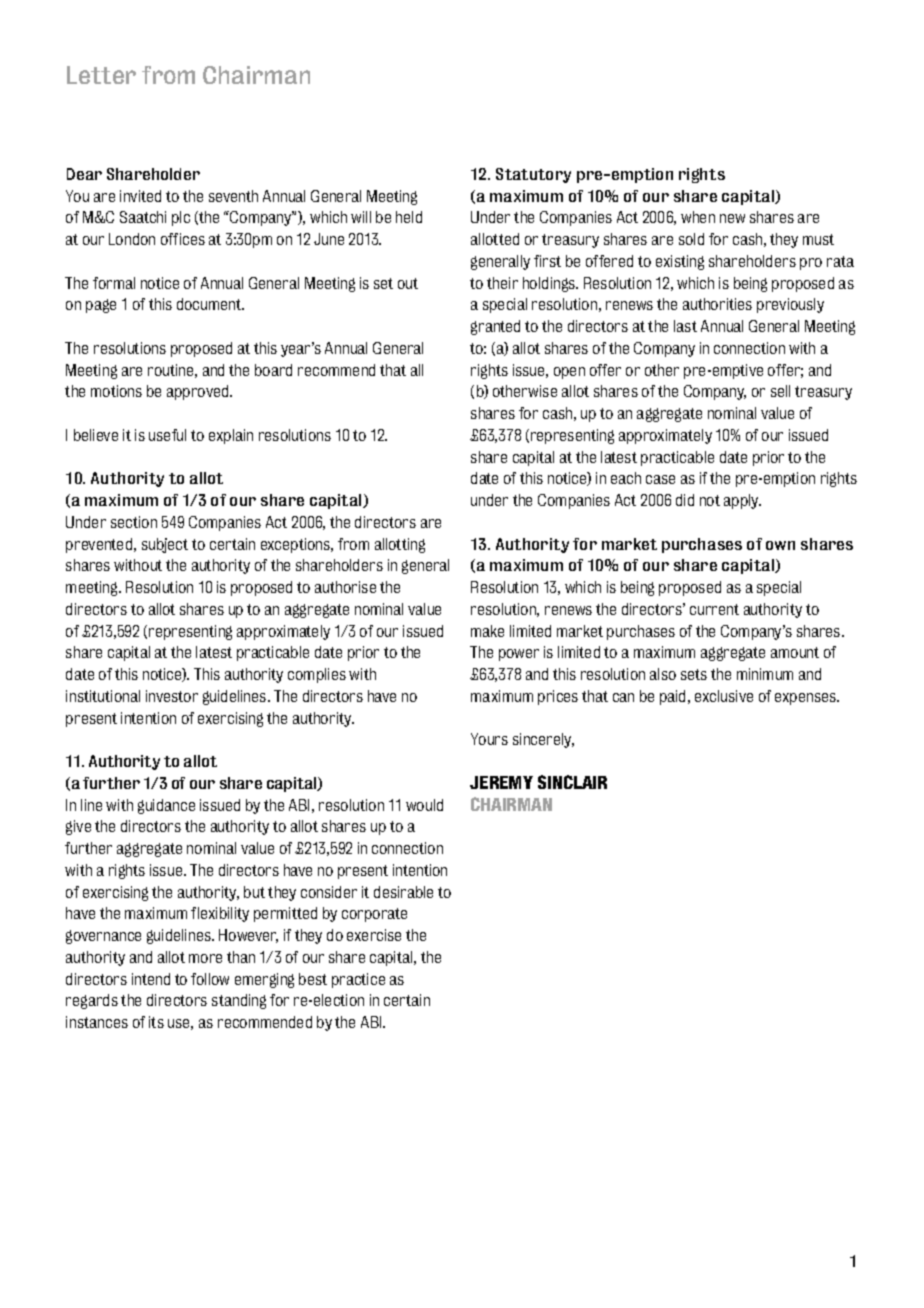 This image has width=924, height=1308. I want to click on when, so click(698, 217).
